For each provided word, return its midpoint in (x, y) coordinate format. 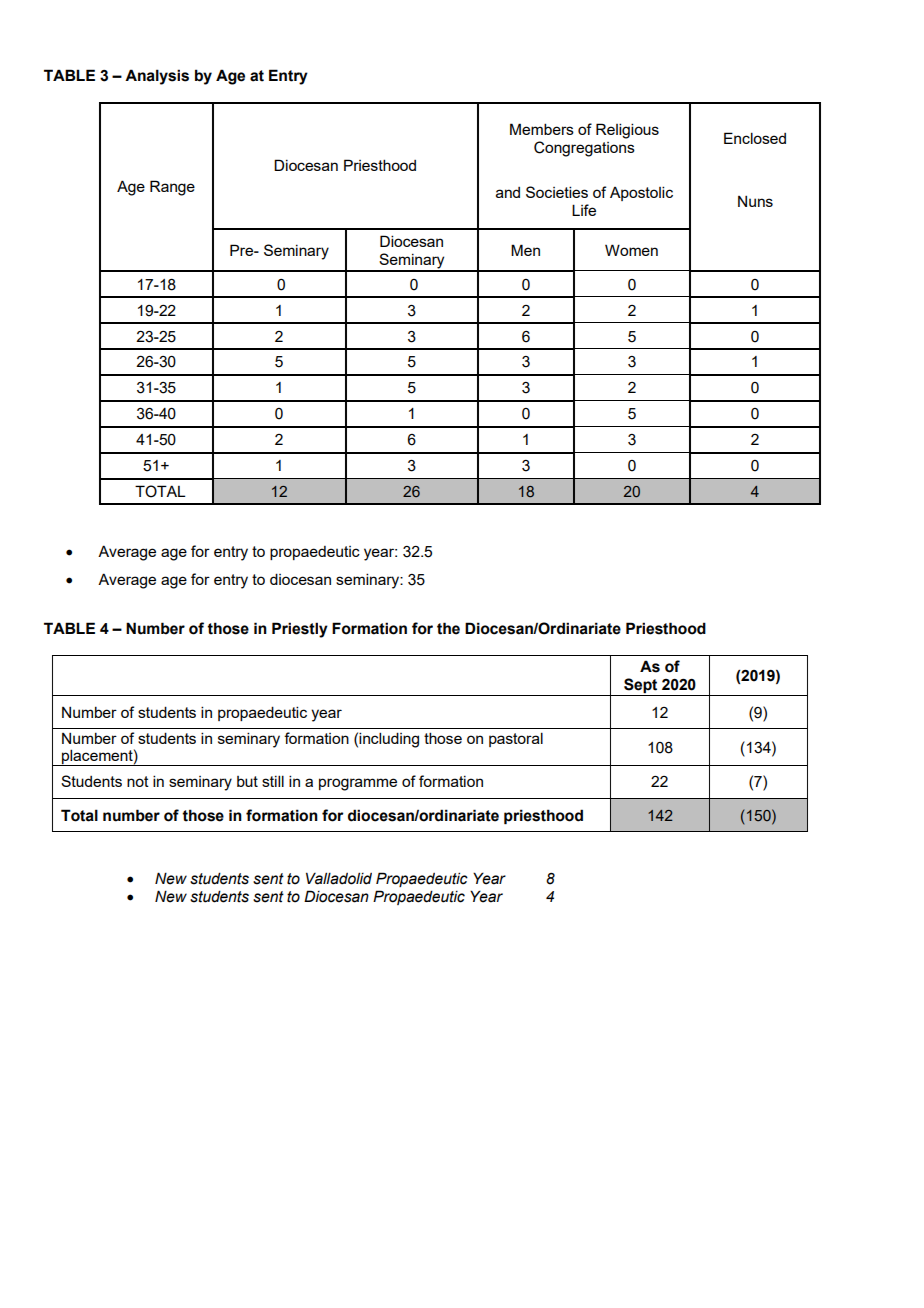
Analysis (157, 77)
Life (584, 210)
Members (542, 129)
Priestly (300, 630)
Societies (557, 192)
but (247, 781)
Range (172, 188)
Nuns (755, 201)
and (508, 192)
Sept (640, 685)
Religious (627, 131)
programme (358, 784)
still (273, 781)
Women (631, 250)
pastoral (516, 739)
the (448, 628)
